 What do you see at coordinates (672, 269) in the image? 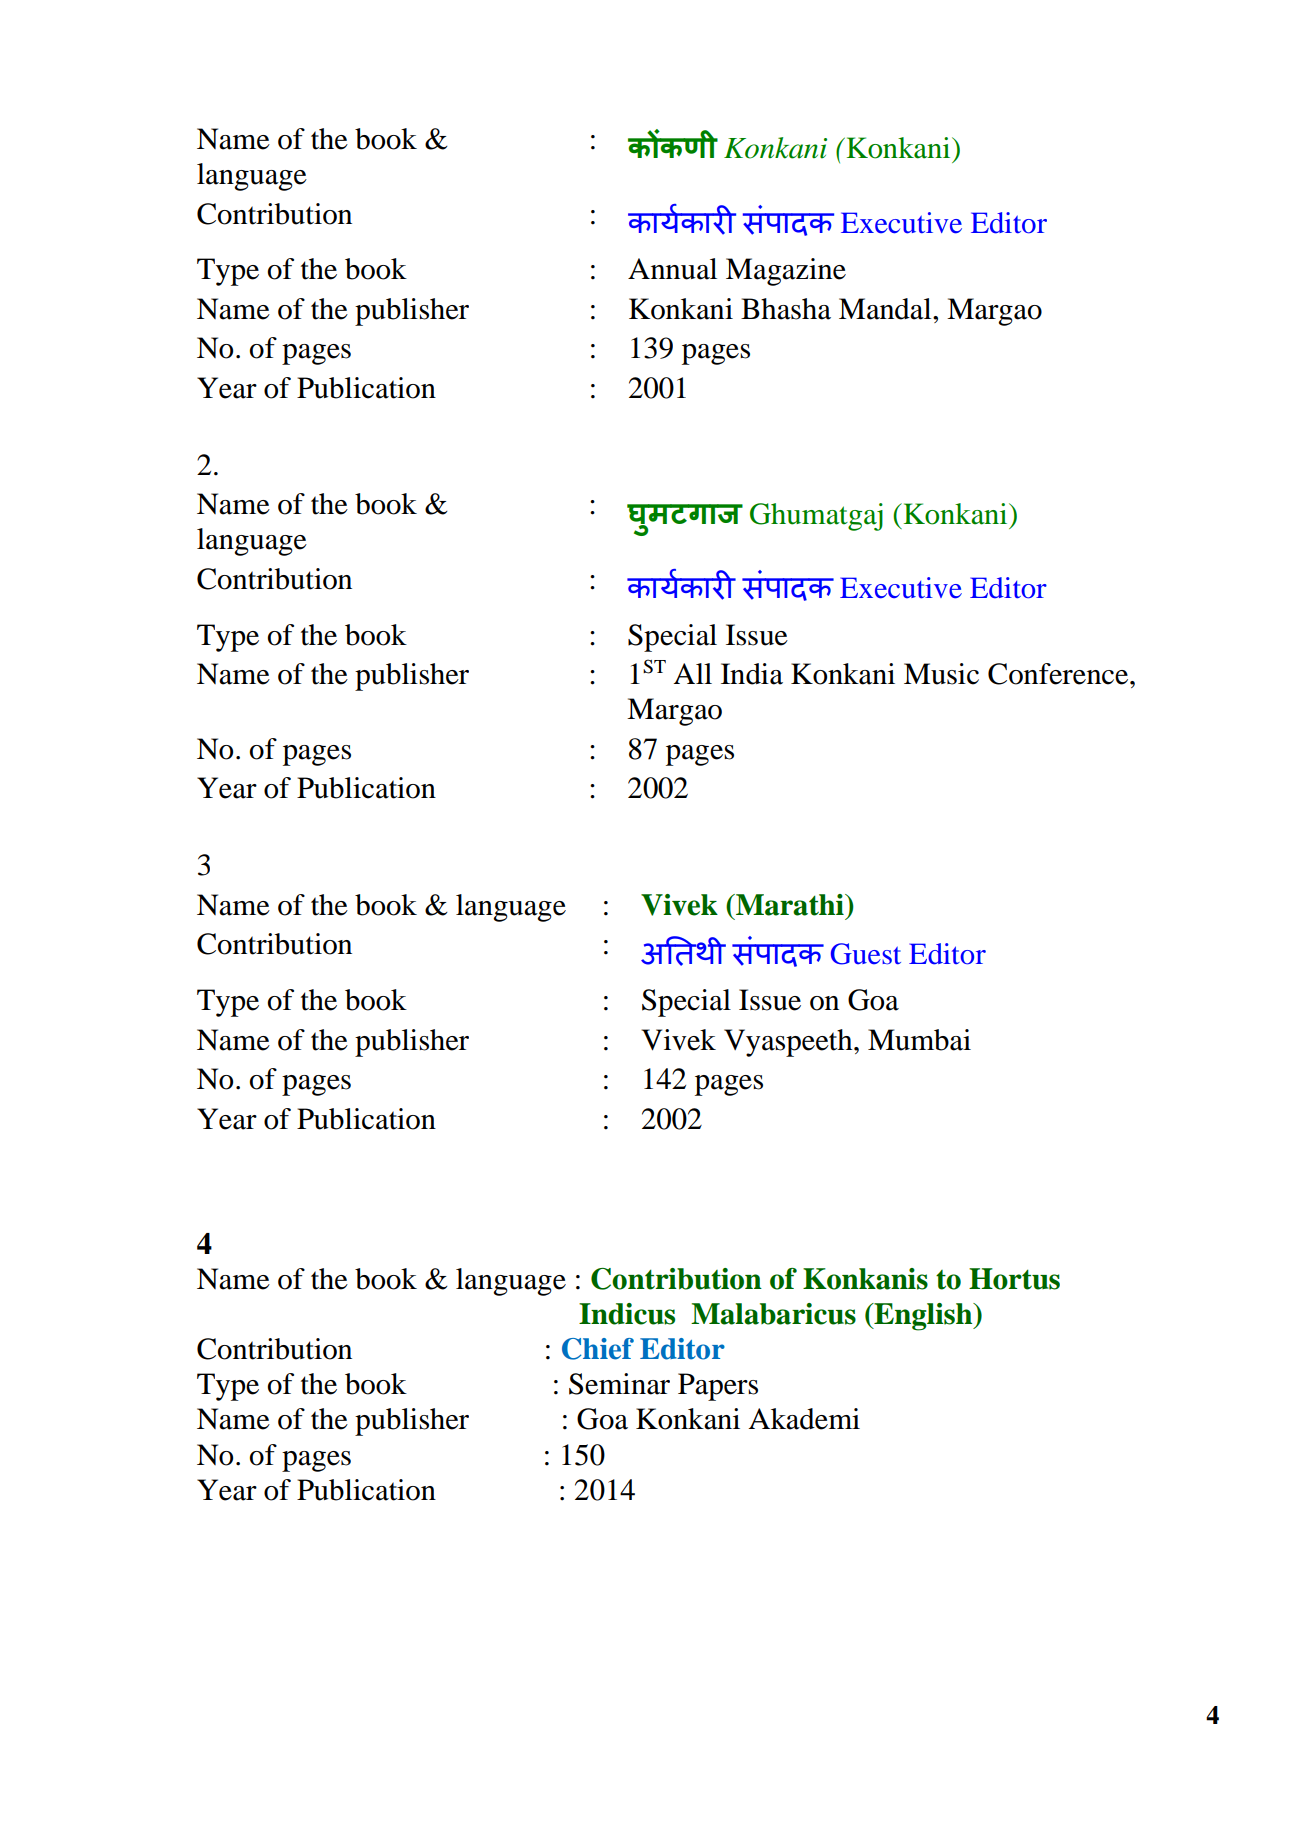
I see `Annual` at bounding box center [672, 269].
